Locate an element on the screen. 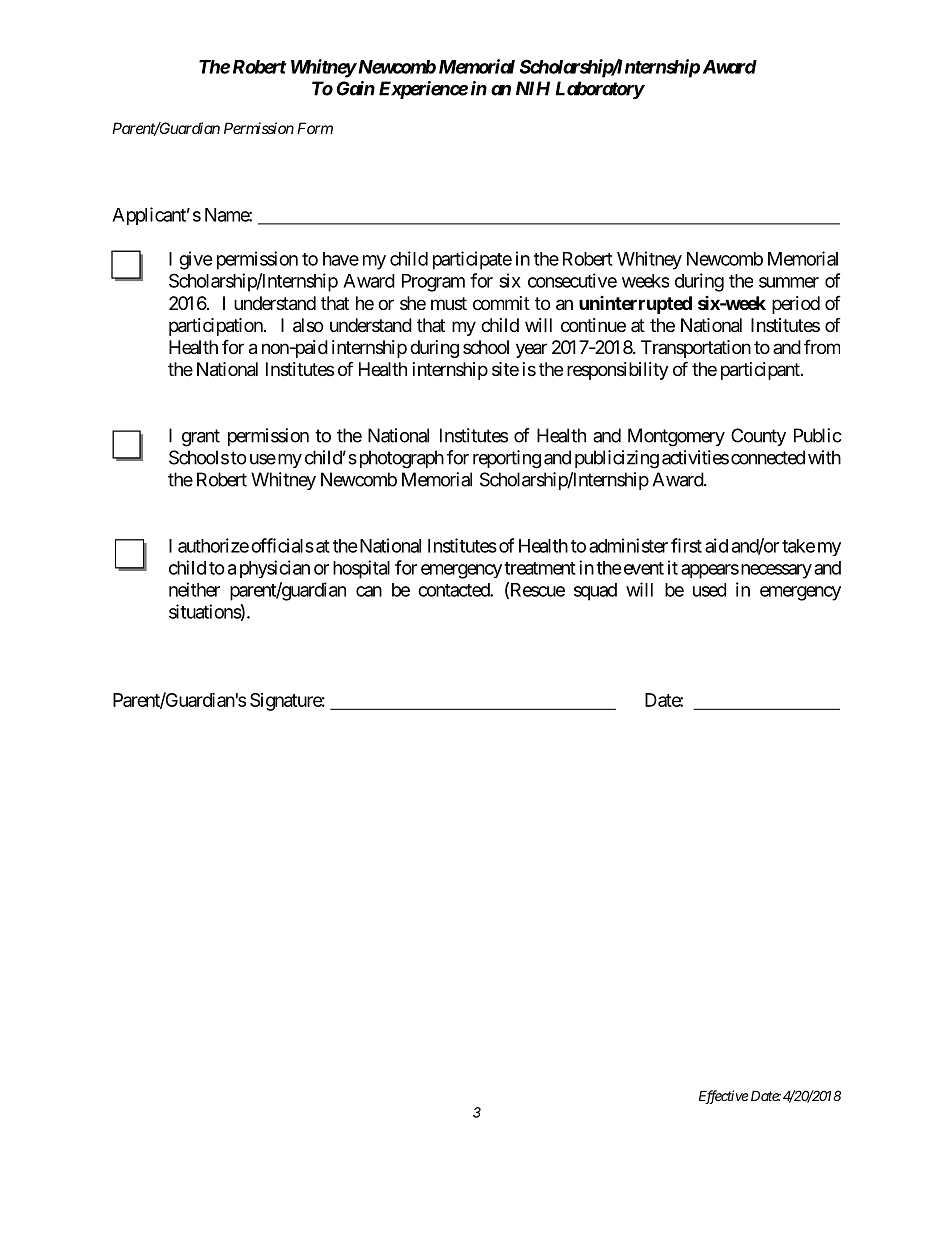  physician is located at coordinates (275, 569).
